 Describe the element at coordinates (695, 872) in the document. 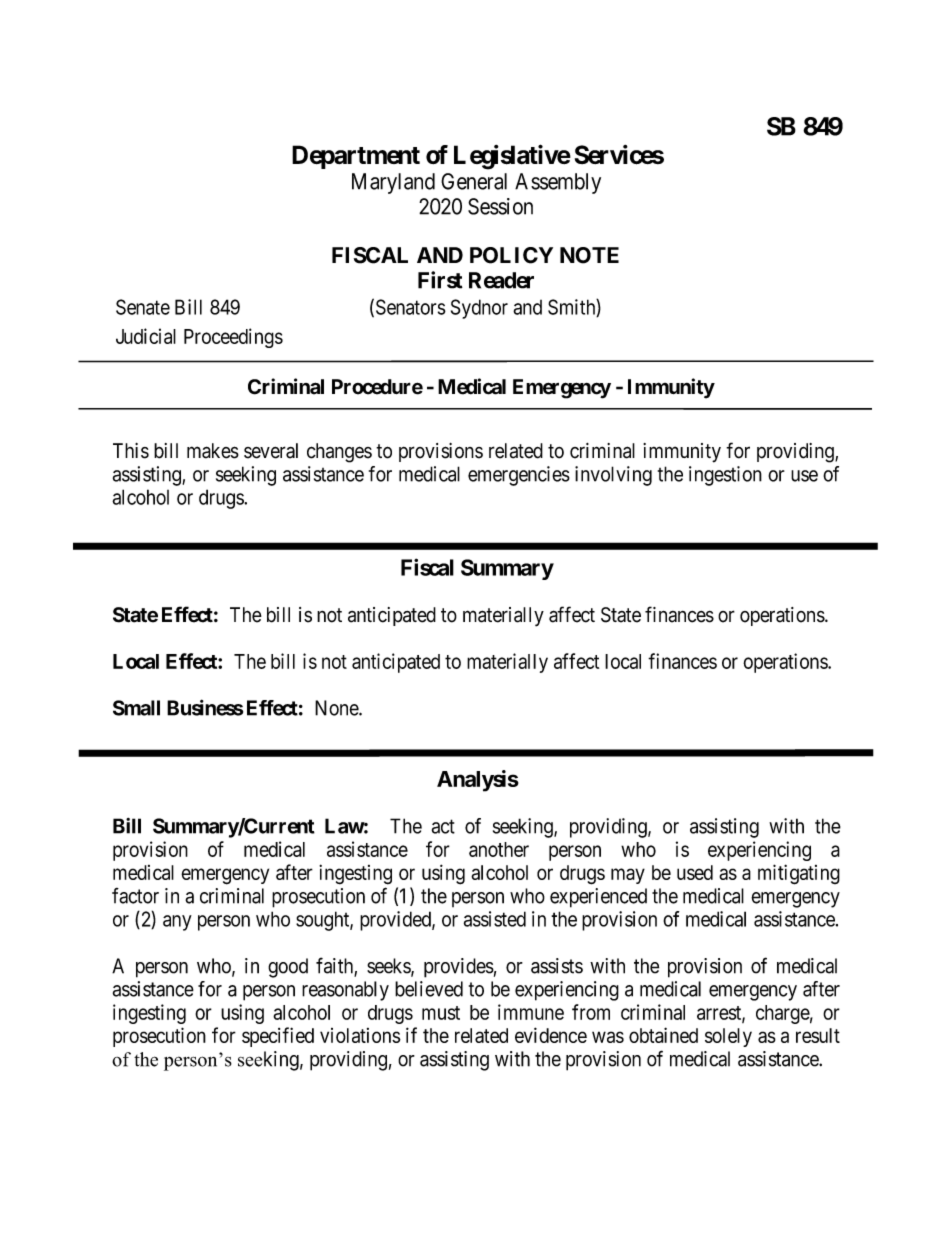

I see `used` at that location.
